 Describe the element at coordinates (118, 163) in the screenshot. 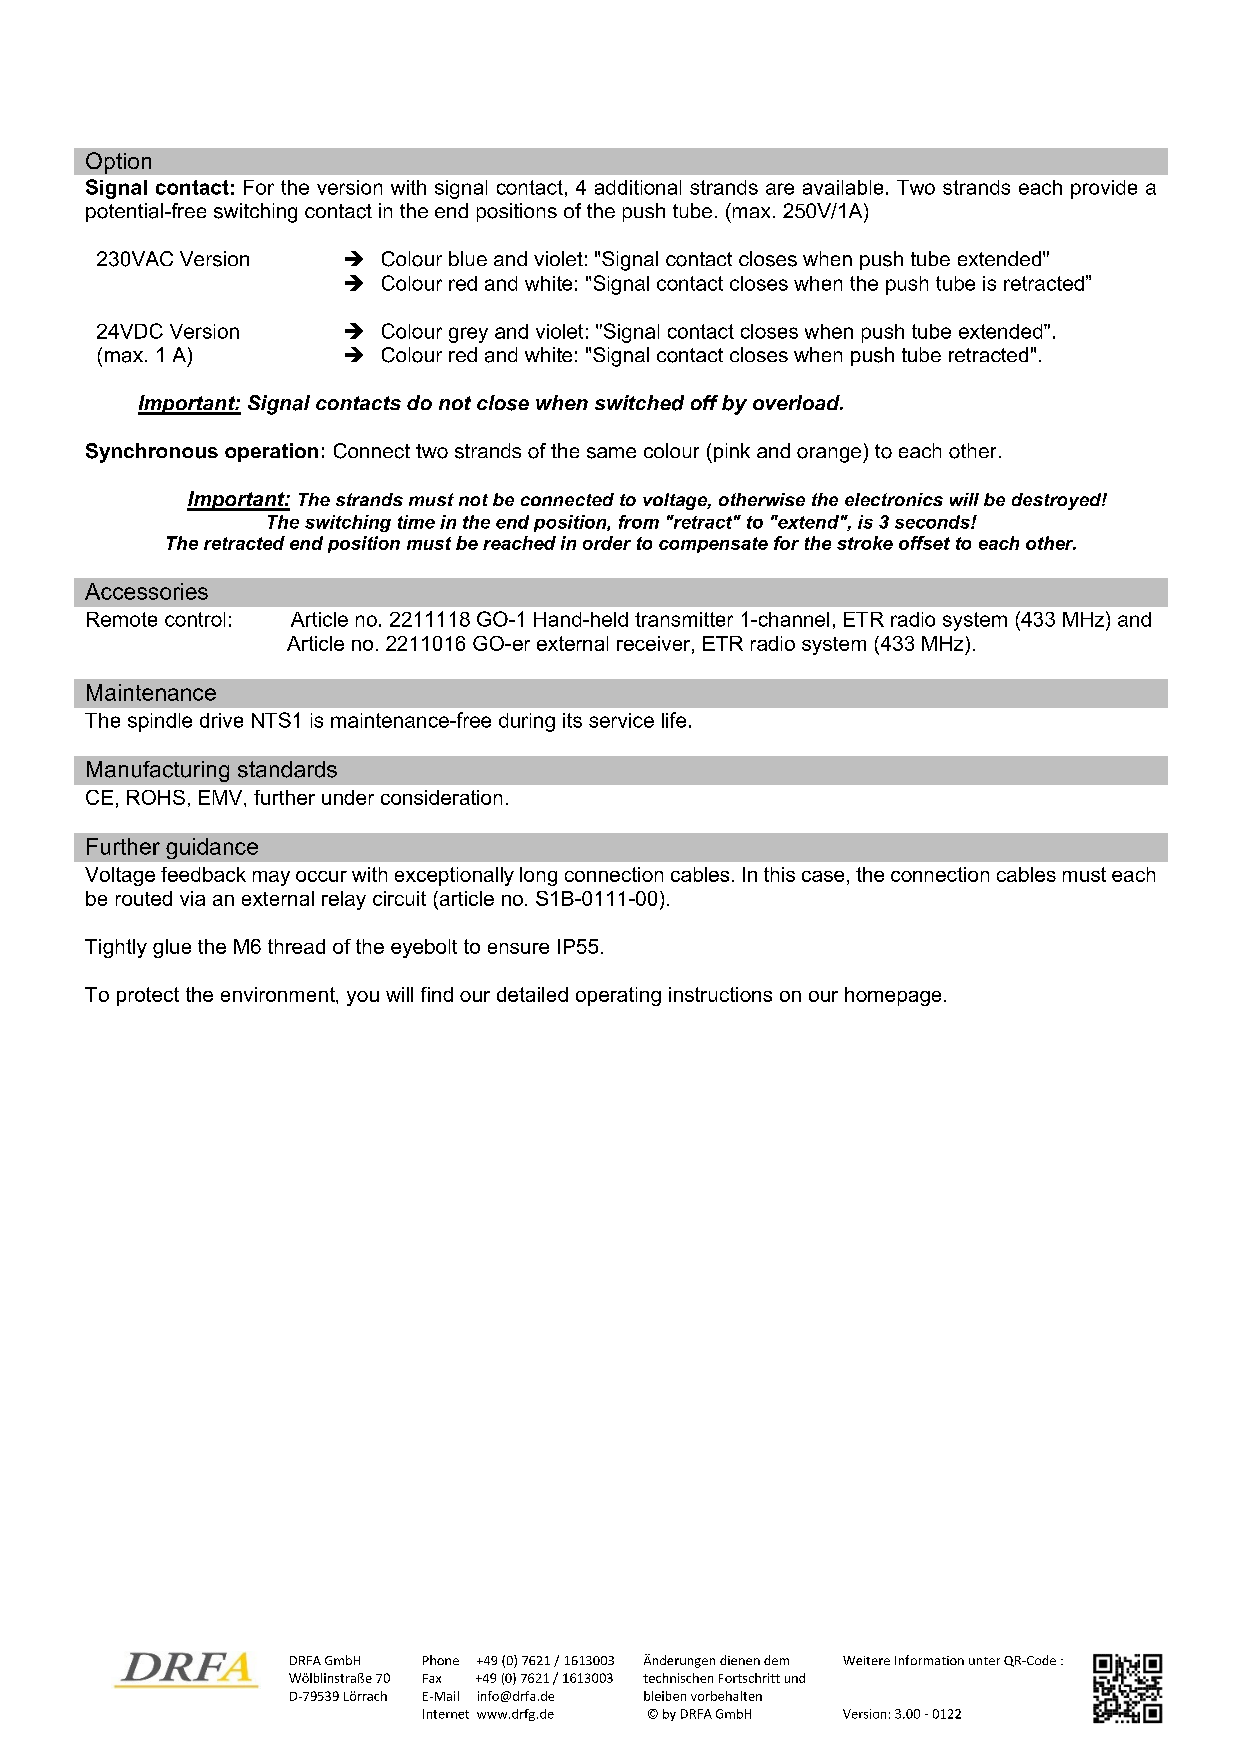

I see `Option` at that location.
